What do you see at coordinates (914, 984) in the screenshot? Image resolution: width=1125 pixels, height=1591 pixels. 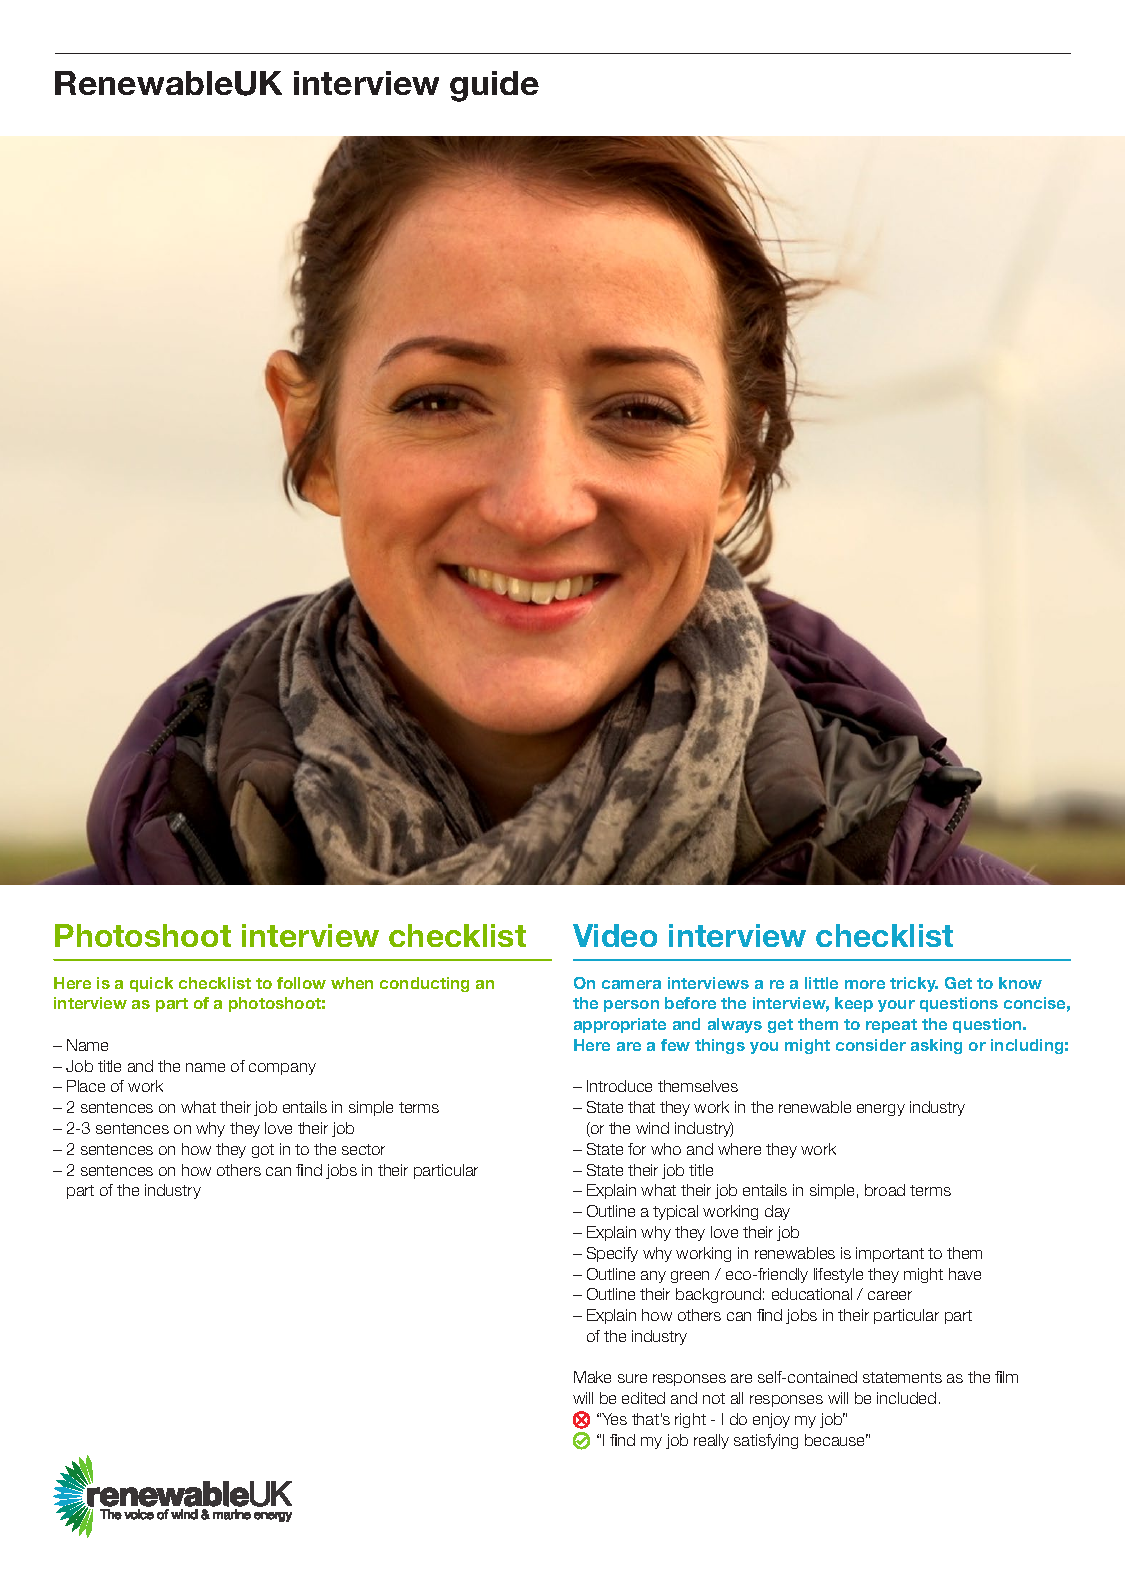 I see `tricky` at bounding box center [914, 984].
